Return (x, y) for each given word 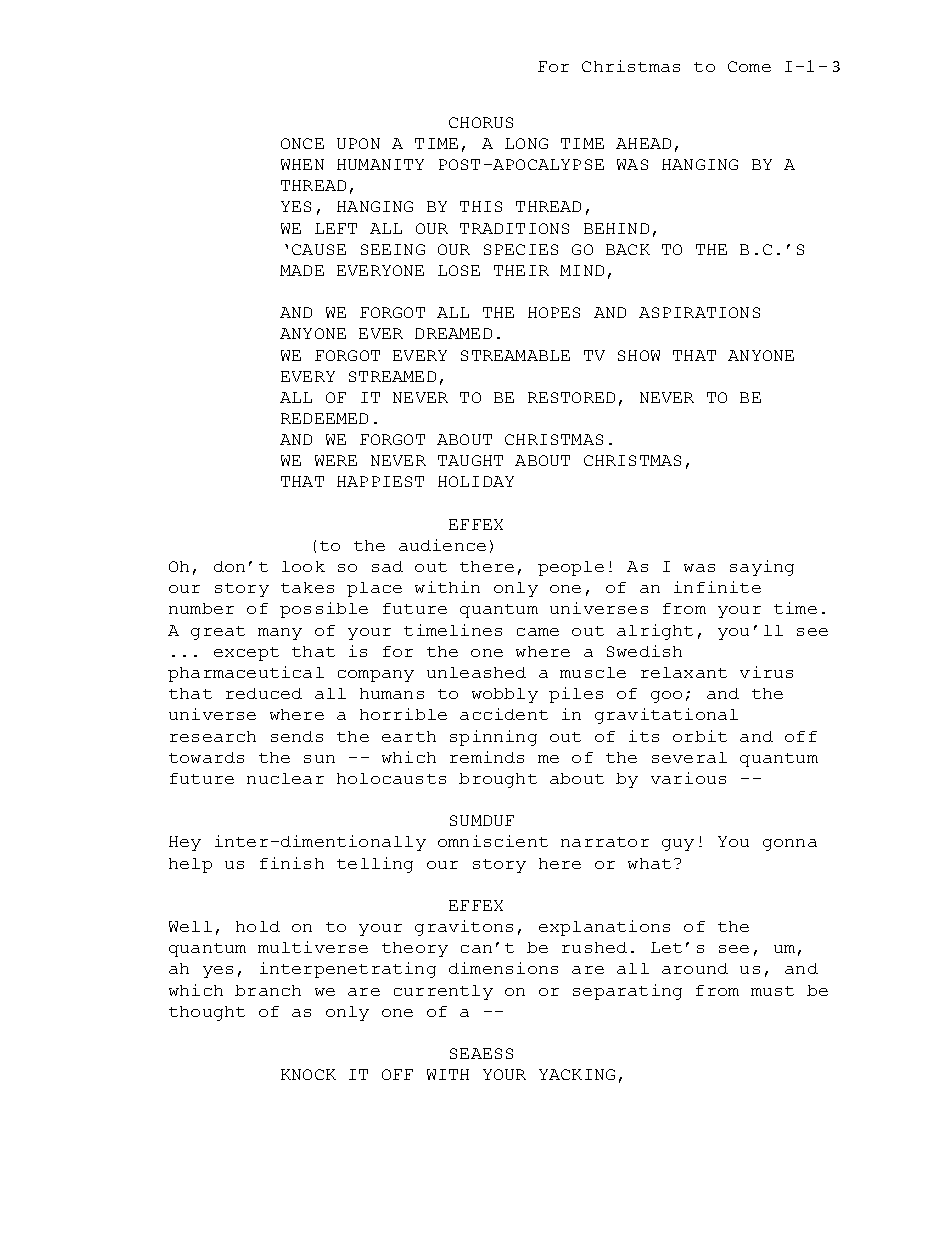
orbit (700, 736)
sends (297, 736)
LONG (526, 143)
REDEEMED (324, 418)
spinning (493, 738)
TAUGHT (470, 460)
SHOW (639, 355)
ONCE (302, 143)
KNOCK (308, 1074)
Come (749, 66)
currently (443, 992)
